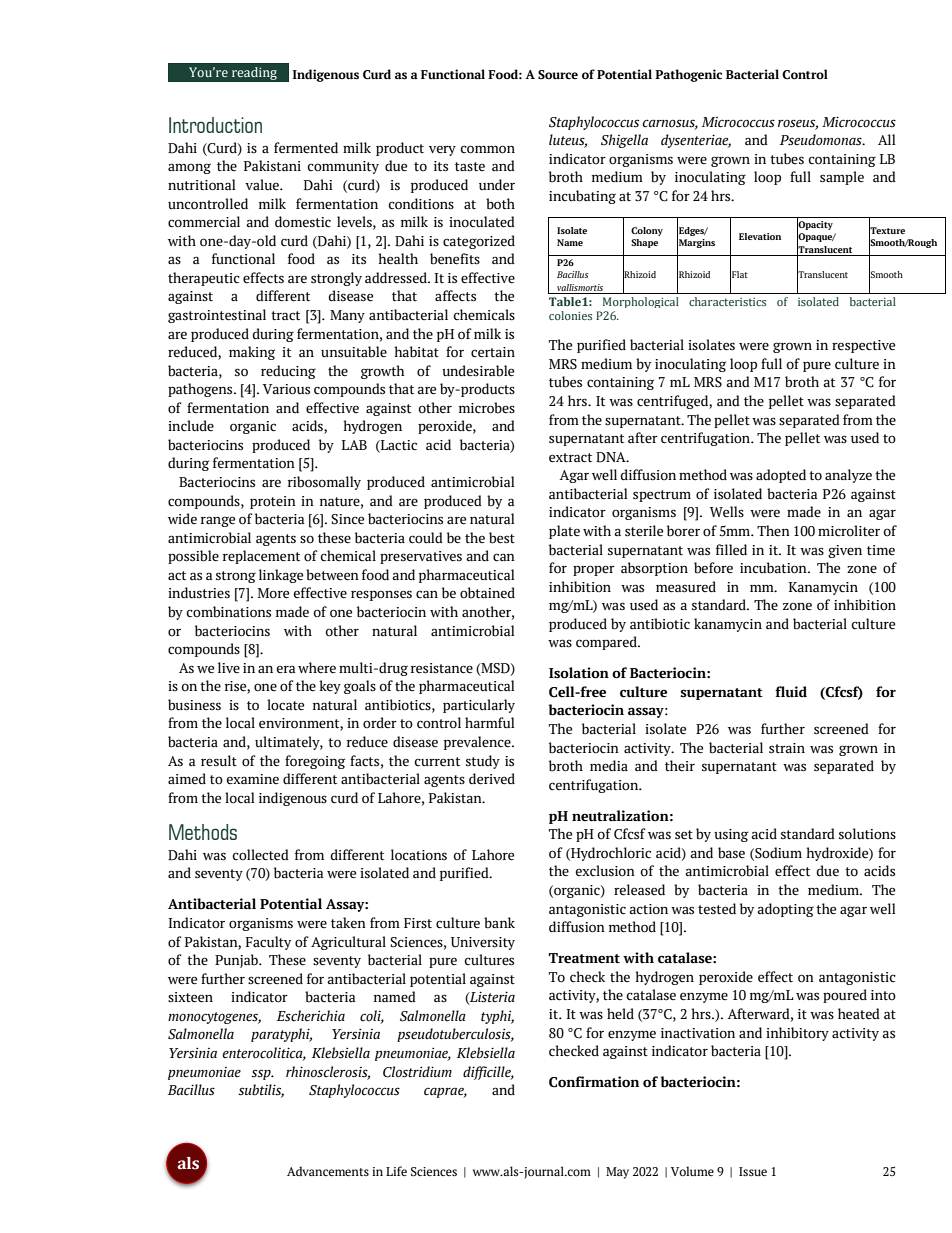  Describe the element at coordinates (774, 568) in the image. I see `incubation` at that location.
